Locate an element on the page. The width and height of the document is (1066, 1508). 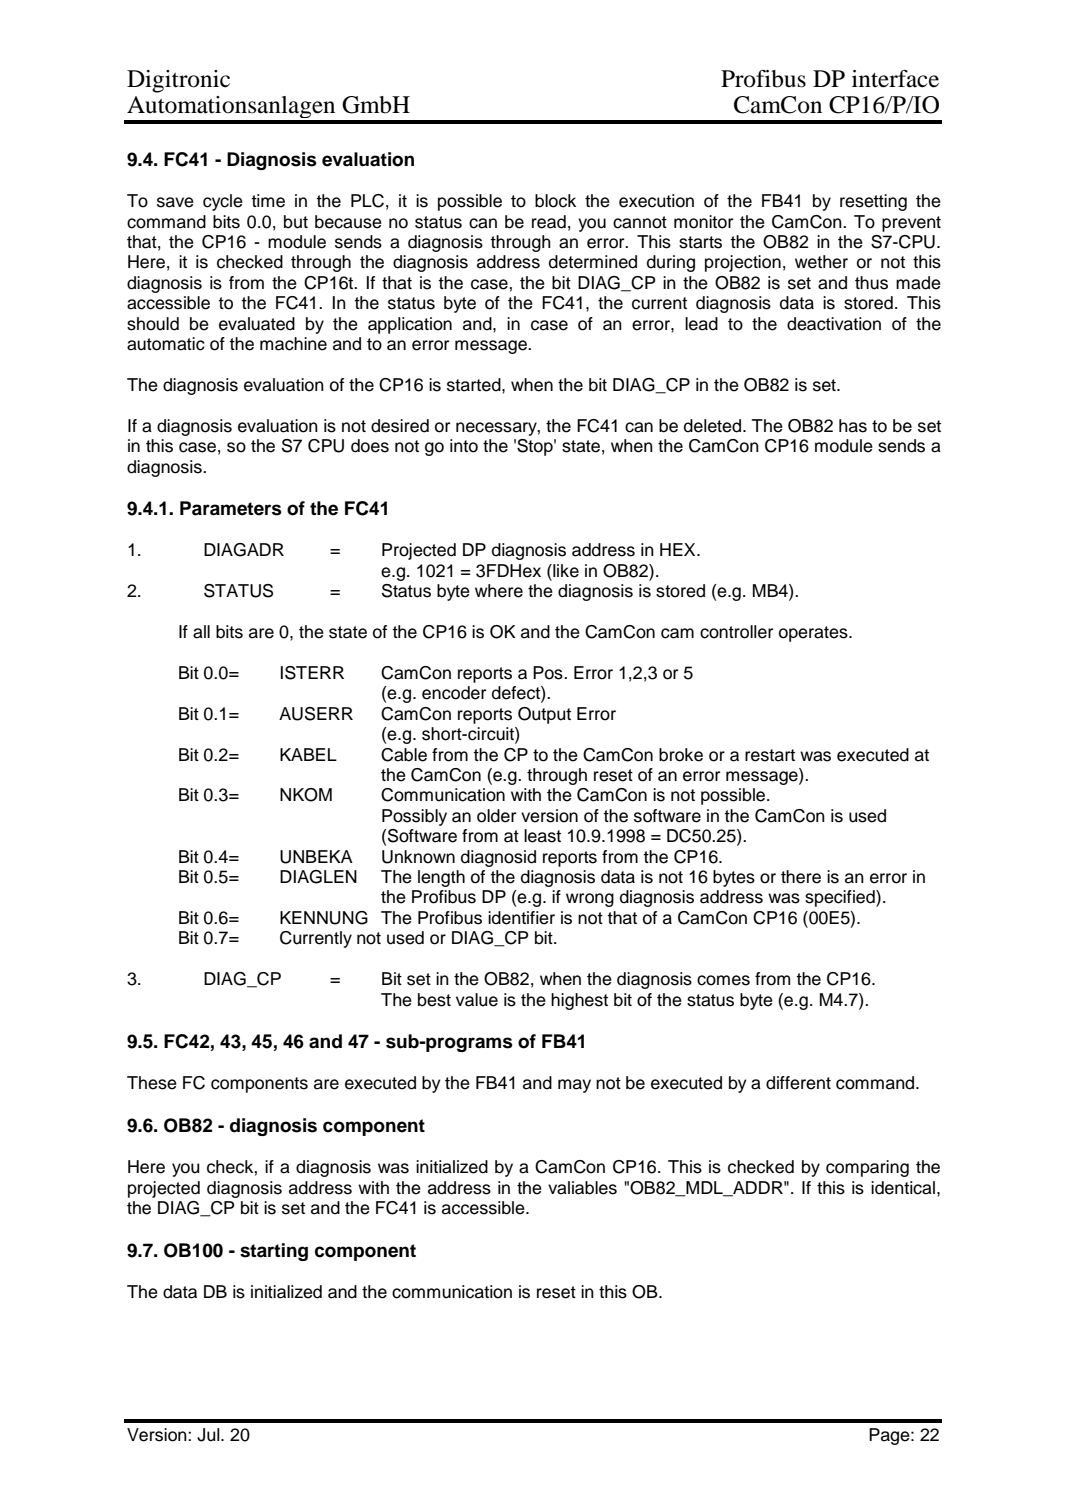
restart is located at coordinates (770, 755).
